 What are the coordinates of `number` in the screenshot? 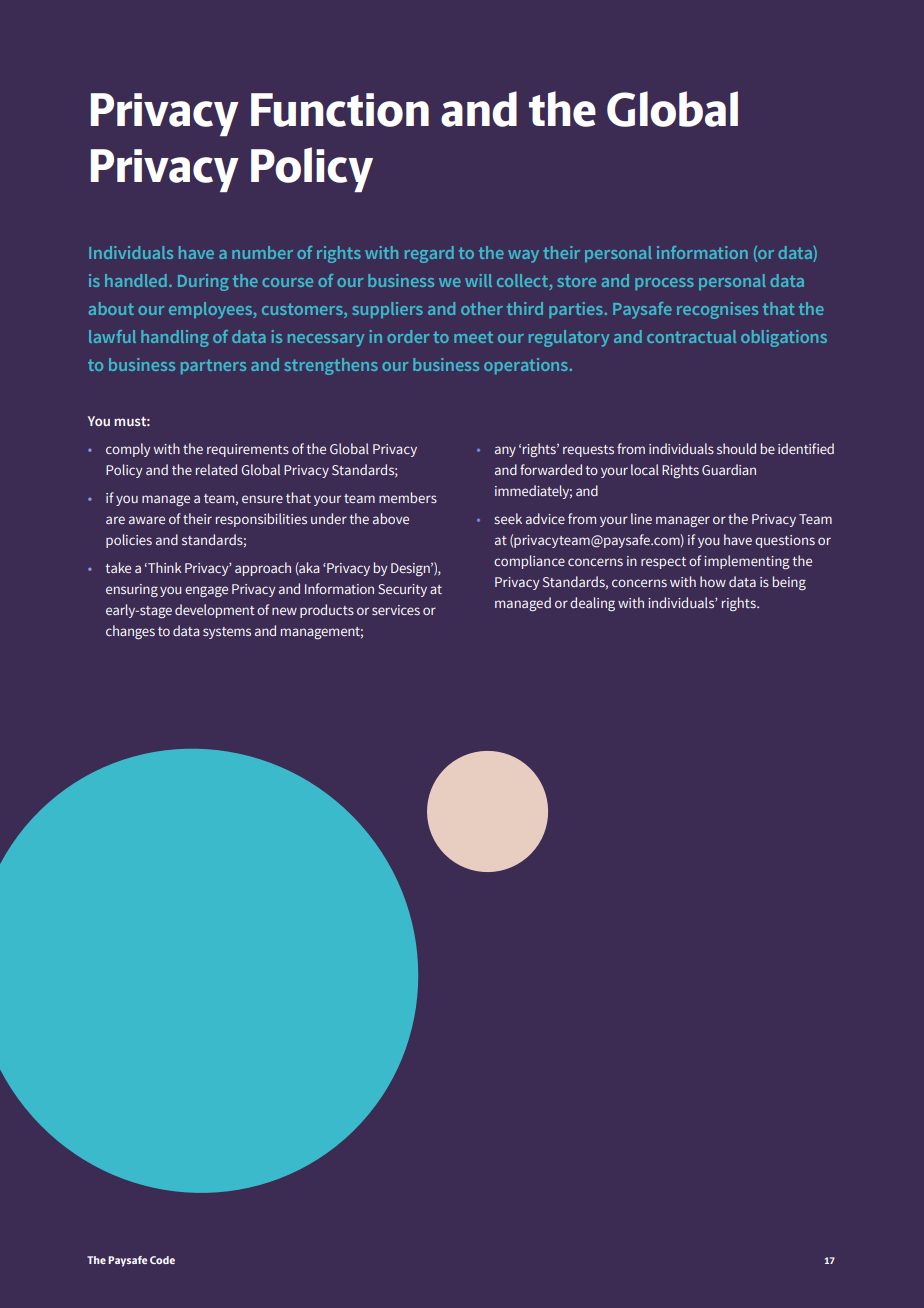 It's located at (262, 252).
